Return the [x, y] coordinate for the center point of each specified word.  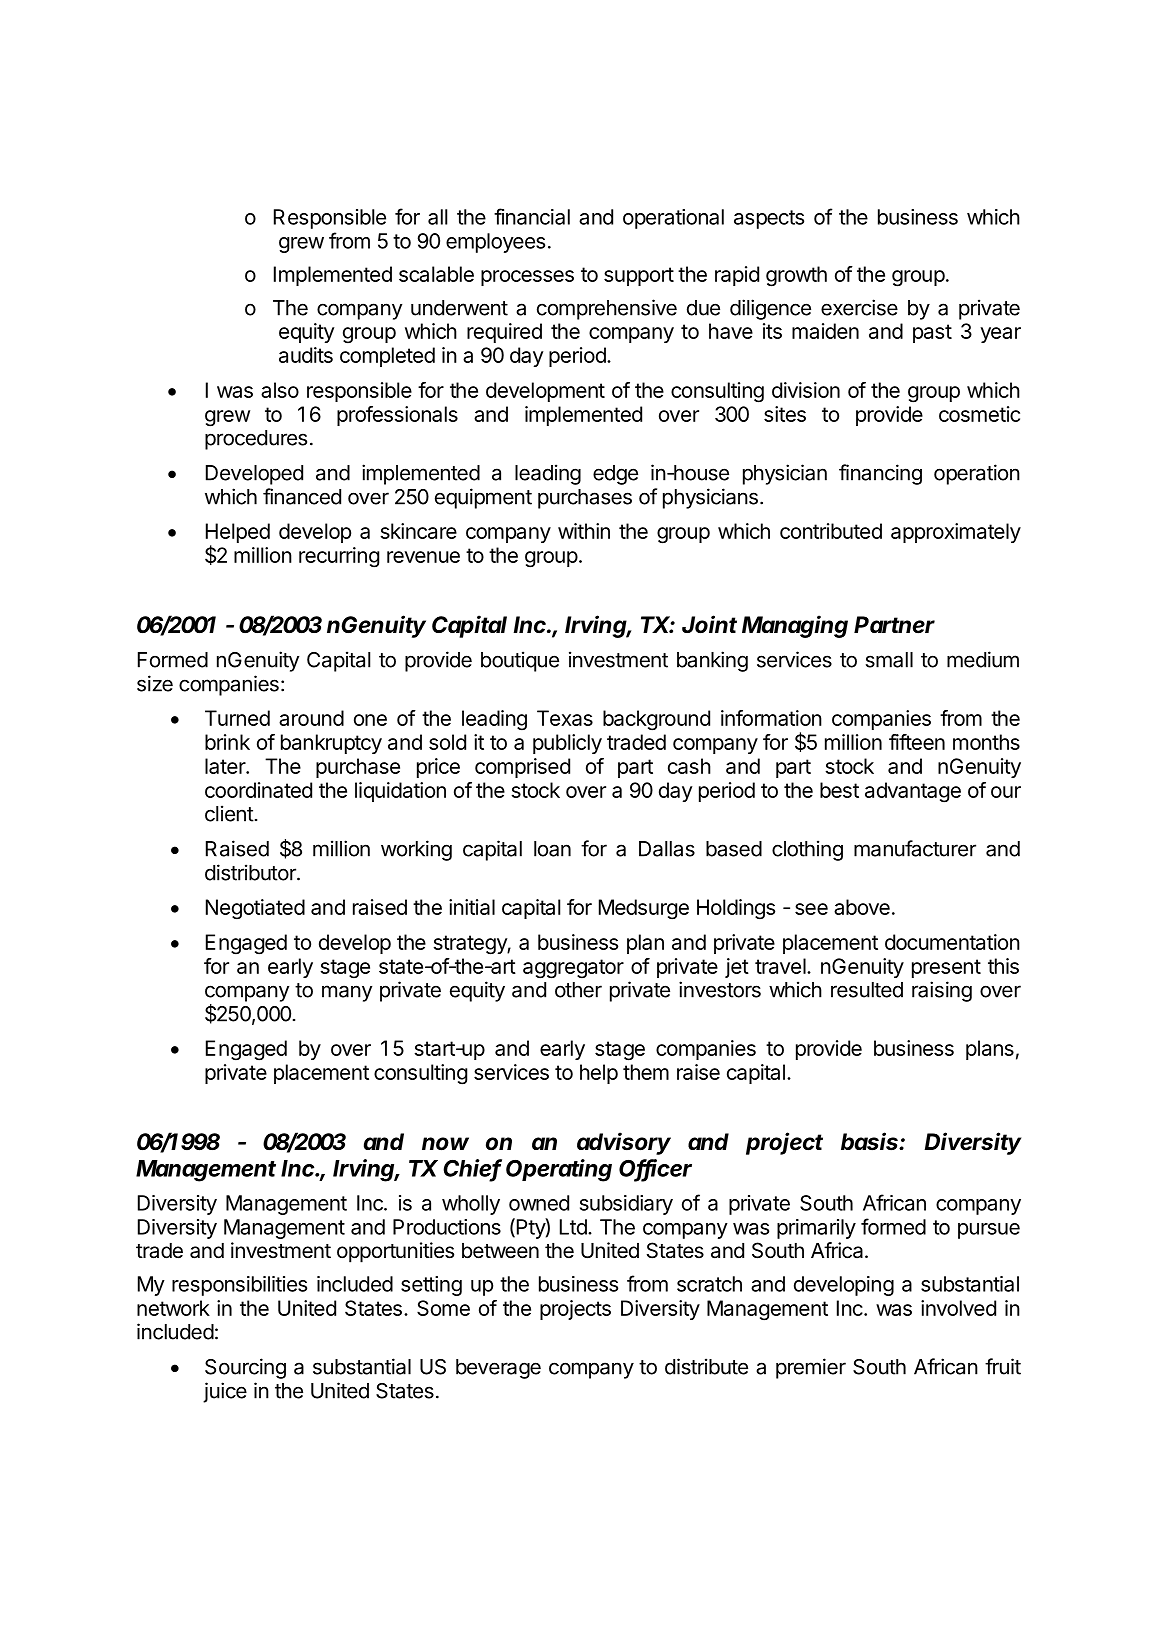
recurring [339, 557]
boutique [520, 661]
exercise [859, 307]
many [347, 993]
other [578, 990]
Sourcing [245, 1368]
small [889, 660]
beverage [498, 1369]
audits [306, 355]
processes [527, 278]
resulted [867, 990]
